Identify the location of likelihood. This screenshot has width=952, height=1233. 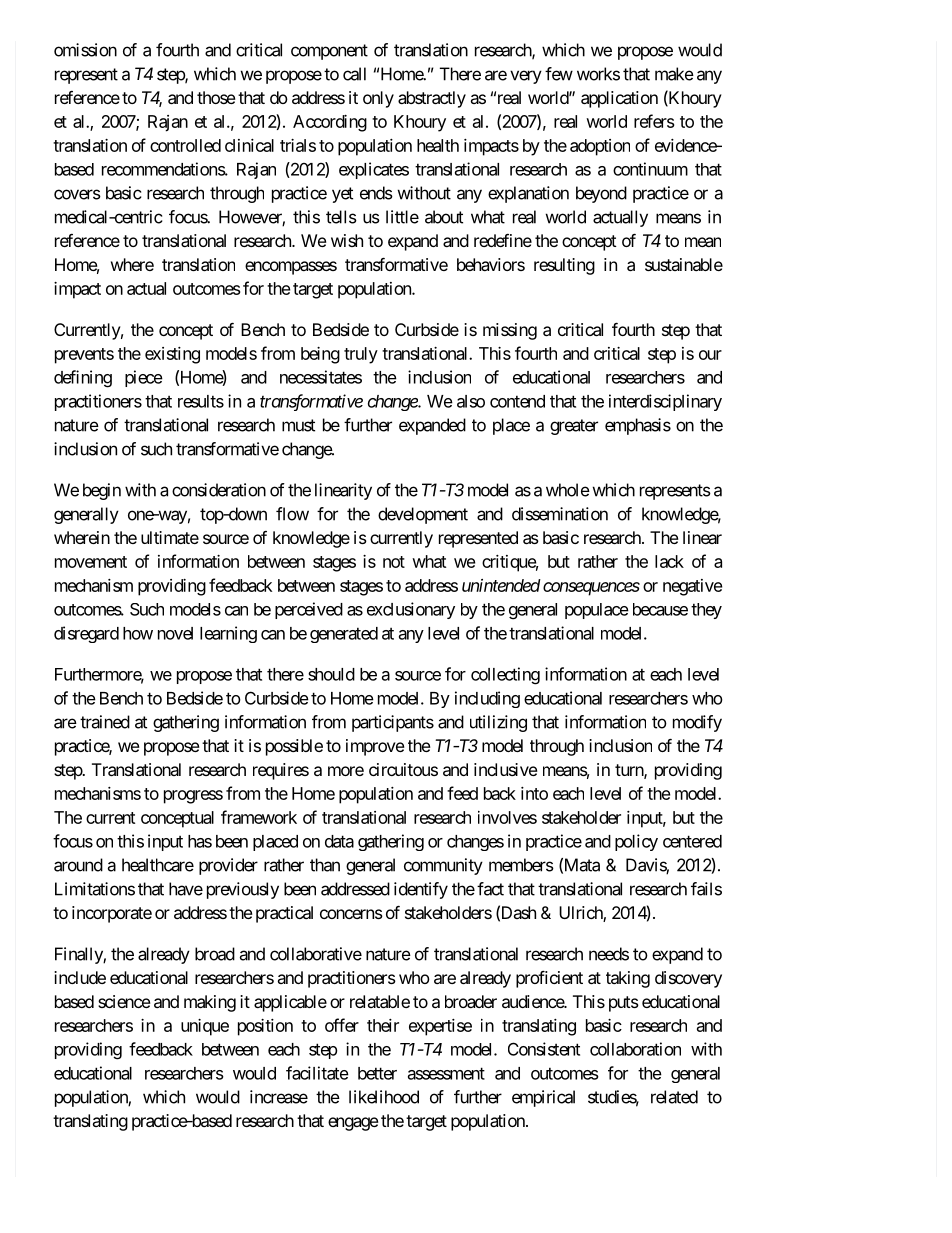
(384, 1097).
